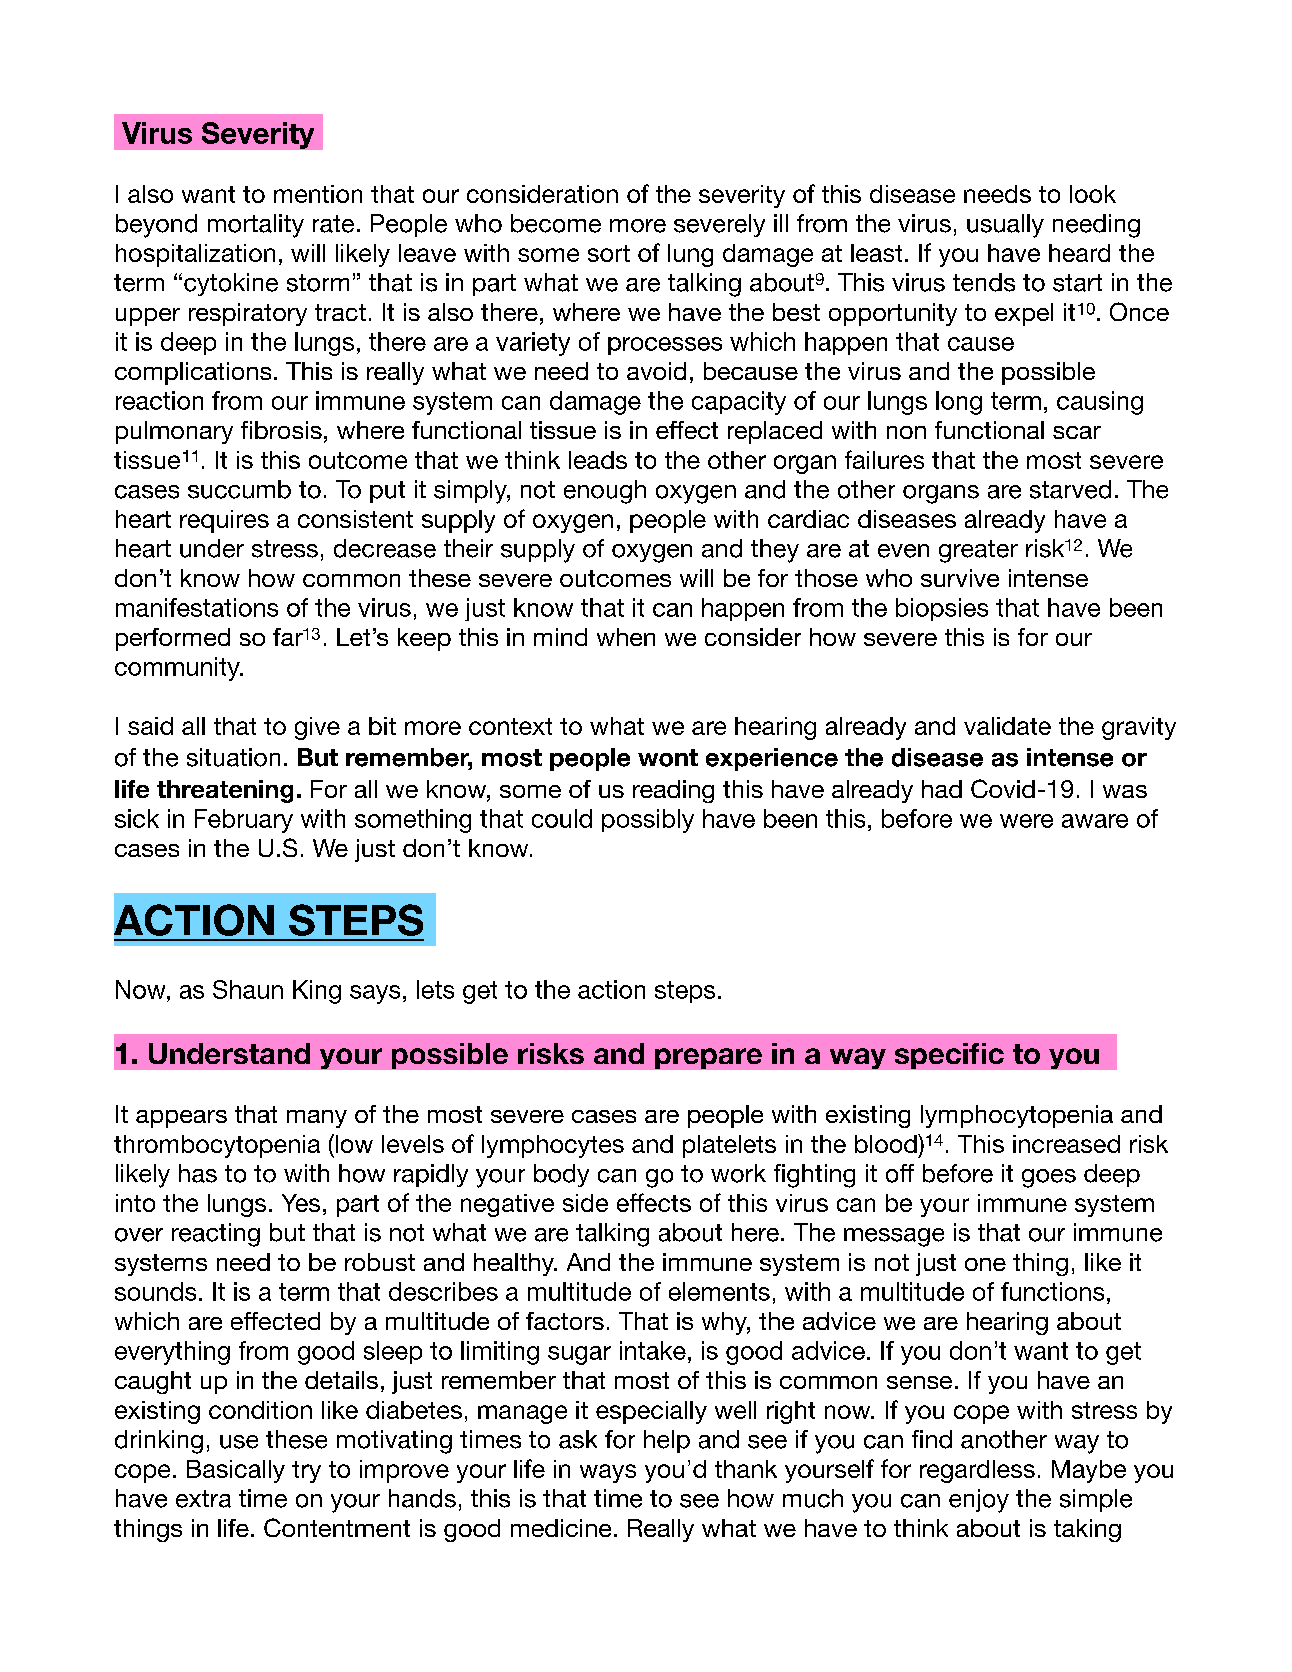 The image size is (1292, 1672). What do you see at coordinates (626, 637) in the page?
I see `when` at bounding box center [626, 637].
